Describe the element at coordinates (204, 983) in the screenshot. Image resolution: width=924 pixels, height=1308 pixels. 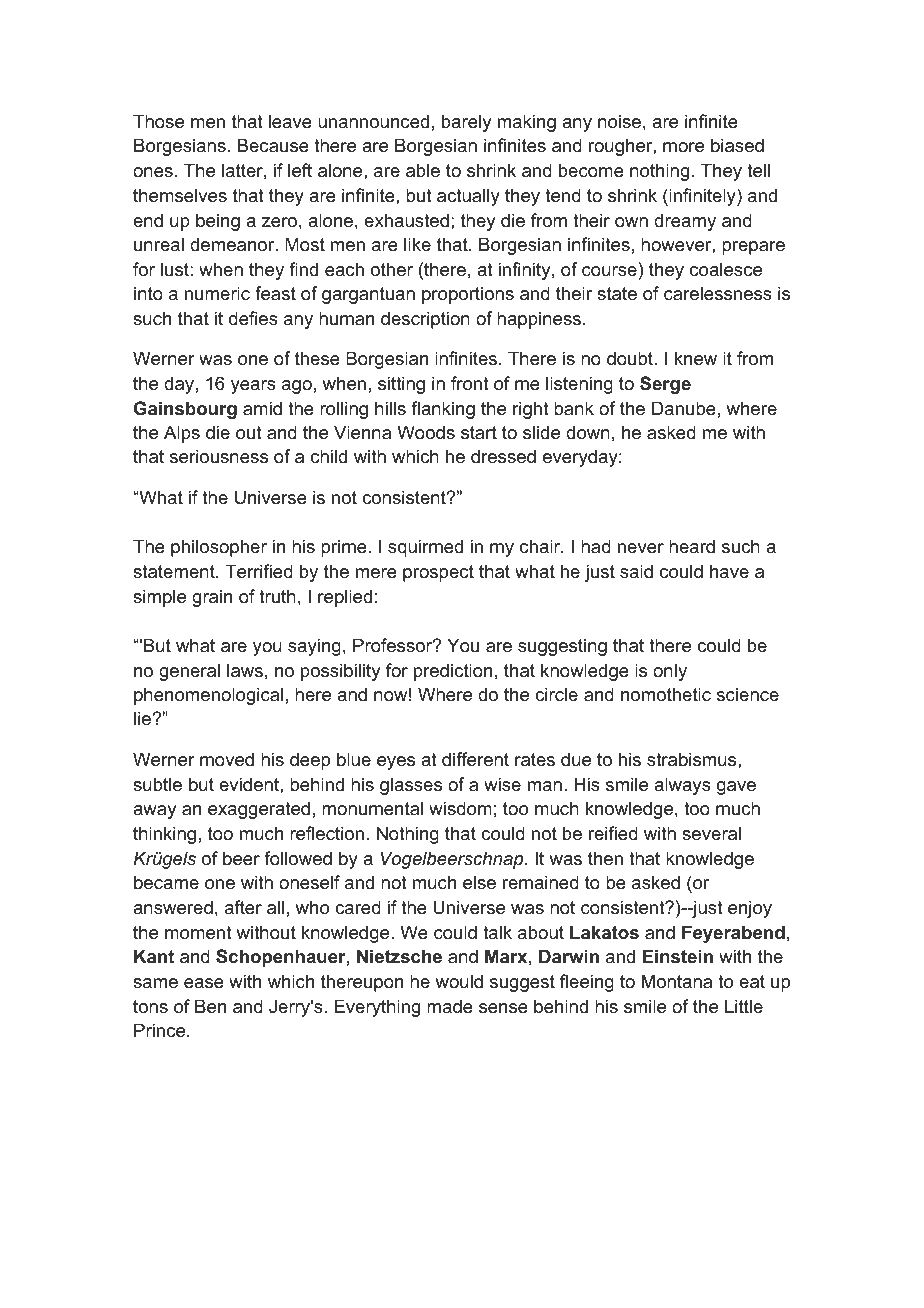
I see `ease` at that location.
